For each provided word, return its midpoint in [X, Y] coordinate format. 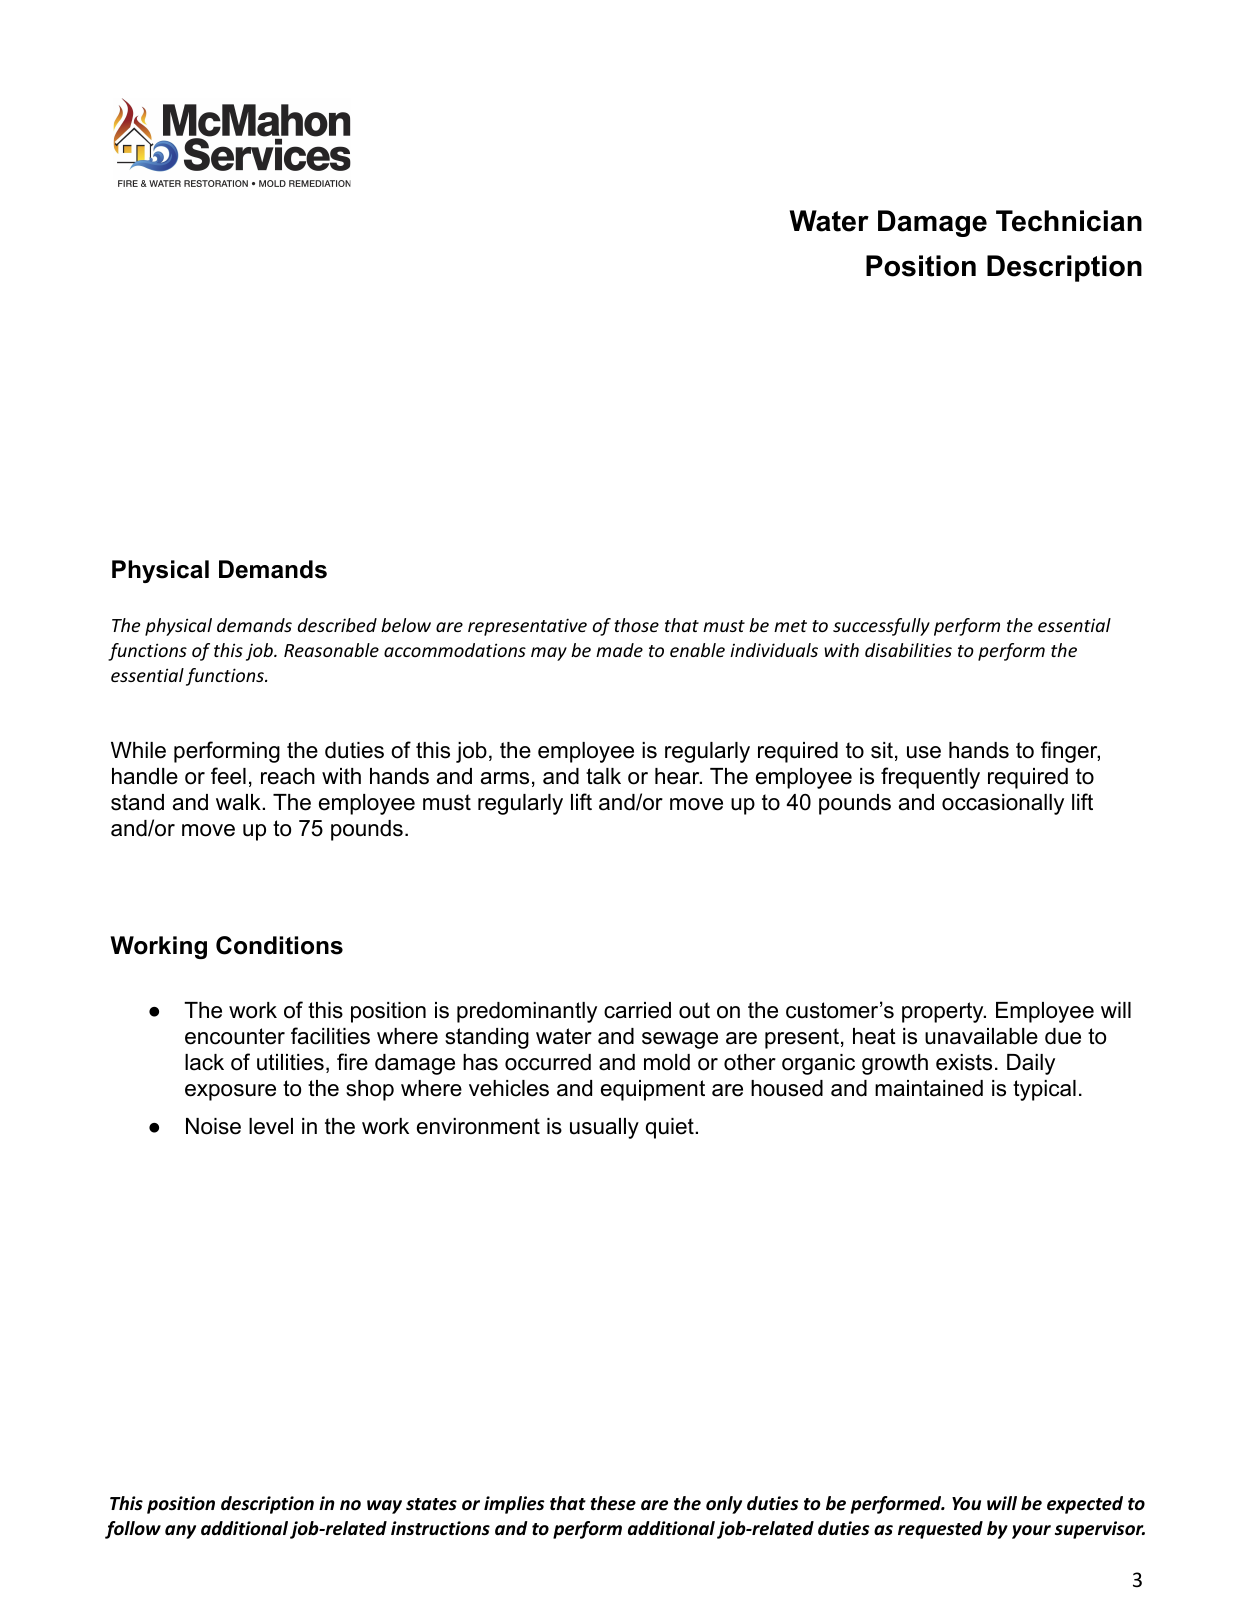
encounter [235, 1036]
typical [1044, 1090]
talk [603, 776]
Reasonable [331, 650]
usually [604, 1128]
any [180, 1532]
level [271, 1126]
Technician [1069, 221]
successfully [881, 627]
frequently [930, 778]
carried [637, 1010]
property [944, 1012]
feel [228, 776]
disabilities [908, 650]
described [337, 625]
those [636, 625]
